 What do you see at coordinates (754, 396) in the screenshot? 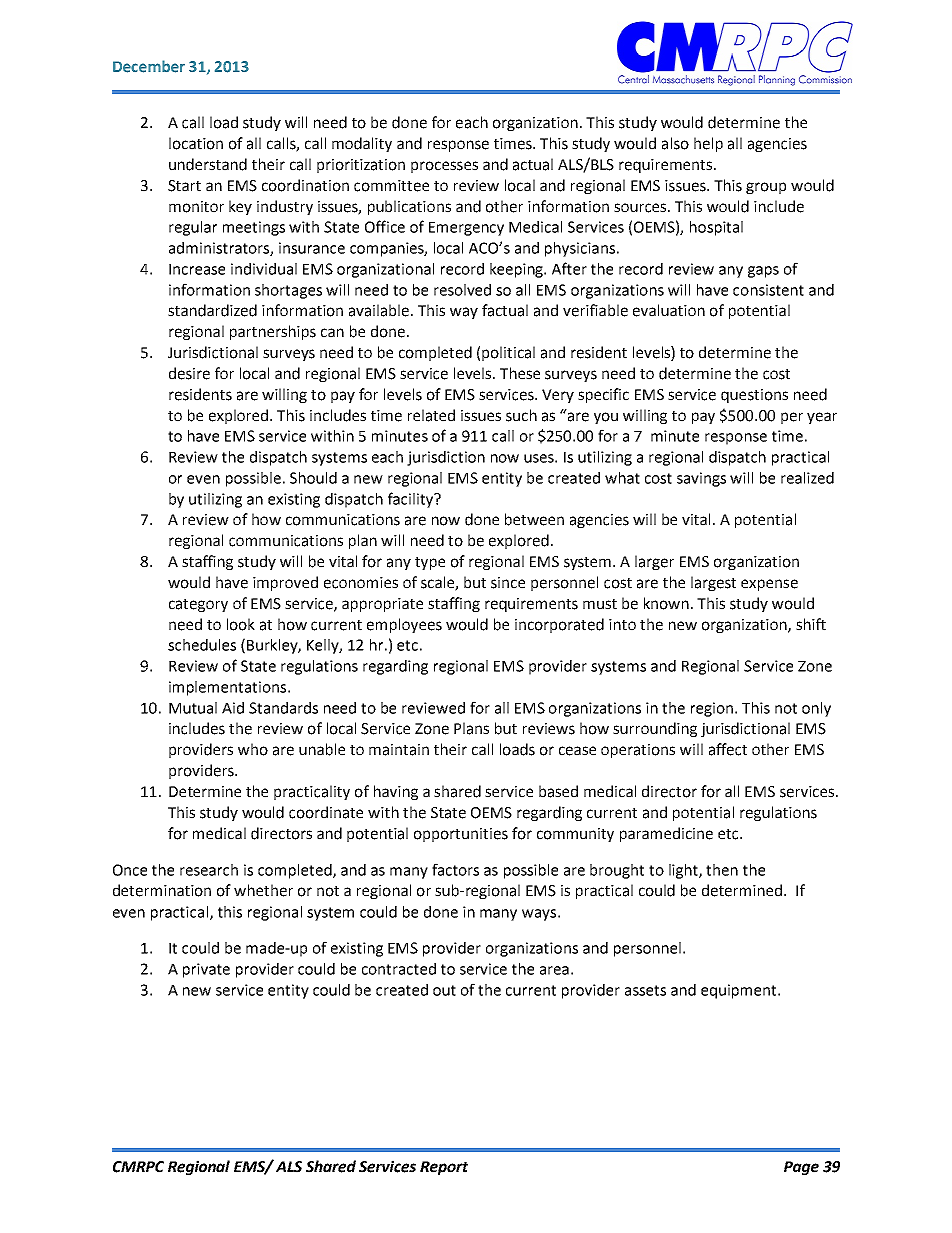
I see `questions` at bounding box center [754, 396].
